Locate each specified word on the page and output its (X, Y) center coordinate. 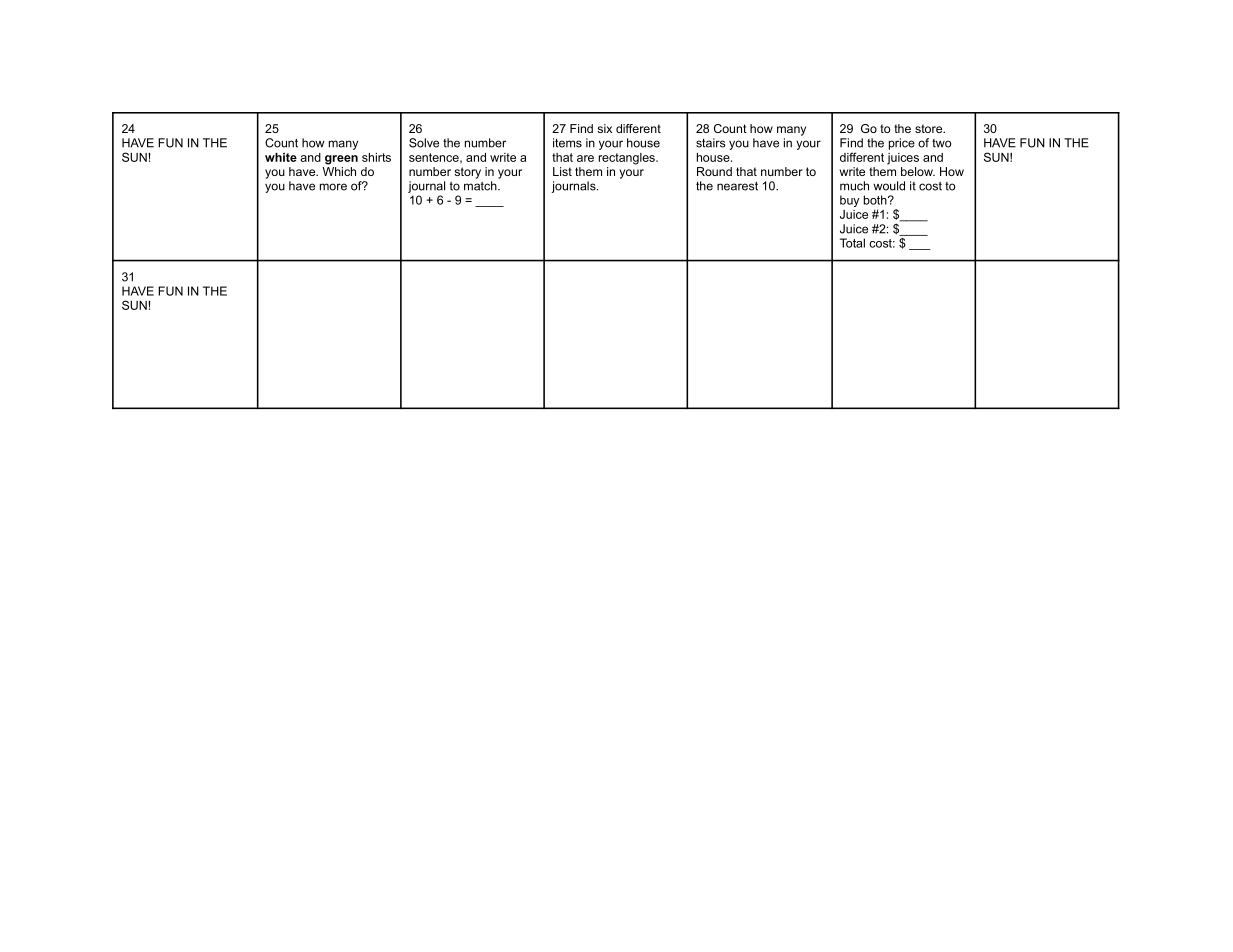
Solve (424, 143)
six (604, 128)
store (930, 128)
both (876, 200)
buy (849, 201)
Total (852, 243)
